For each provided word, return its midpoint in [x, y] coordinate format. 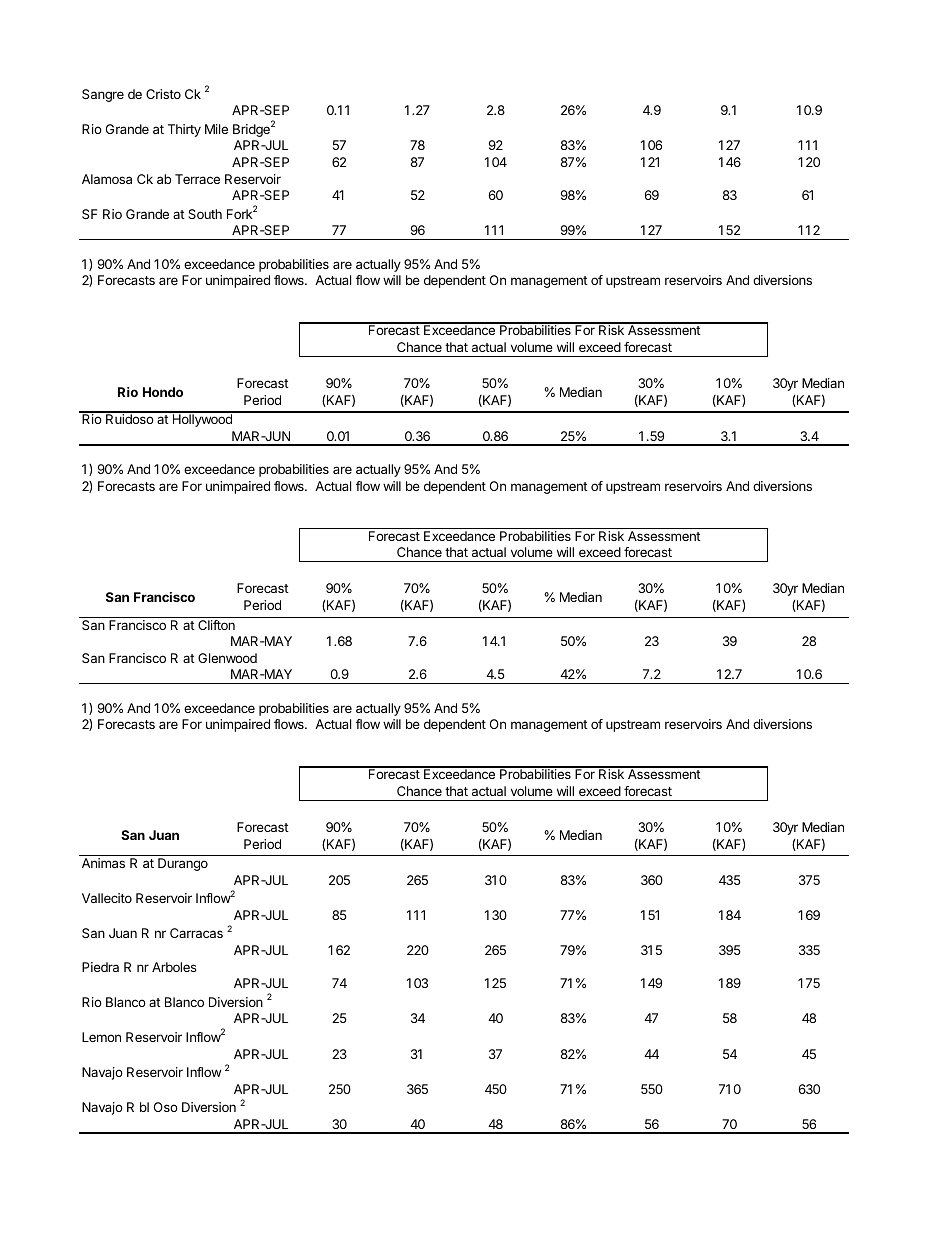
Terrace [197, 179]
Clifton [216, 625]
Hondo [163, 392]
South [205, 214]
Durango [183, 864]
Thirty [184, 130]
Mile [216, 129]
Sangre [103, 95]
